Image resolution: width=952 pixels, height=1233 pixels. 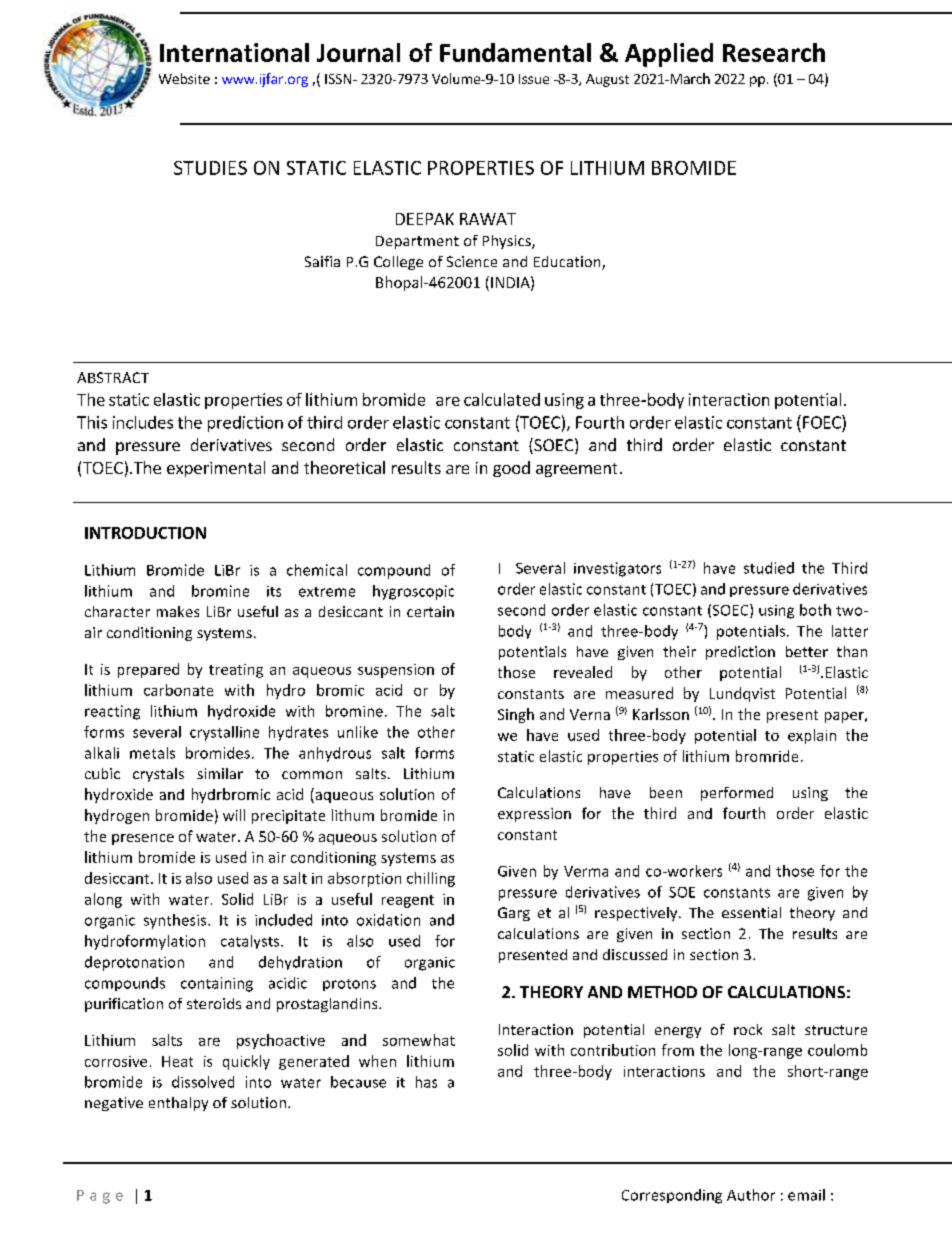 What do you see at coordinates (774, 52) in the document?
I see `Research` at bounding box center [774, 52].
